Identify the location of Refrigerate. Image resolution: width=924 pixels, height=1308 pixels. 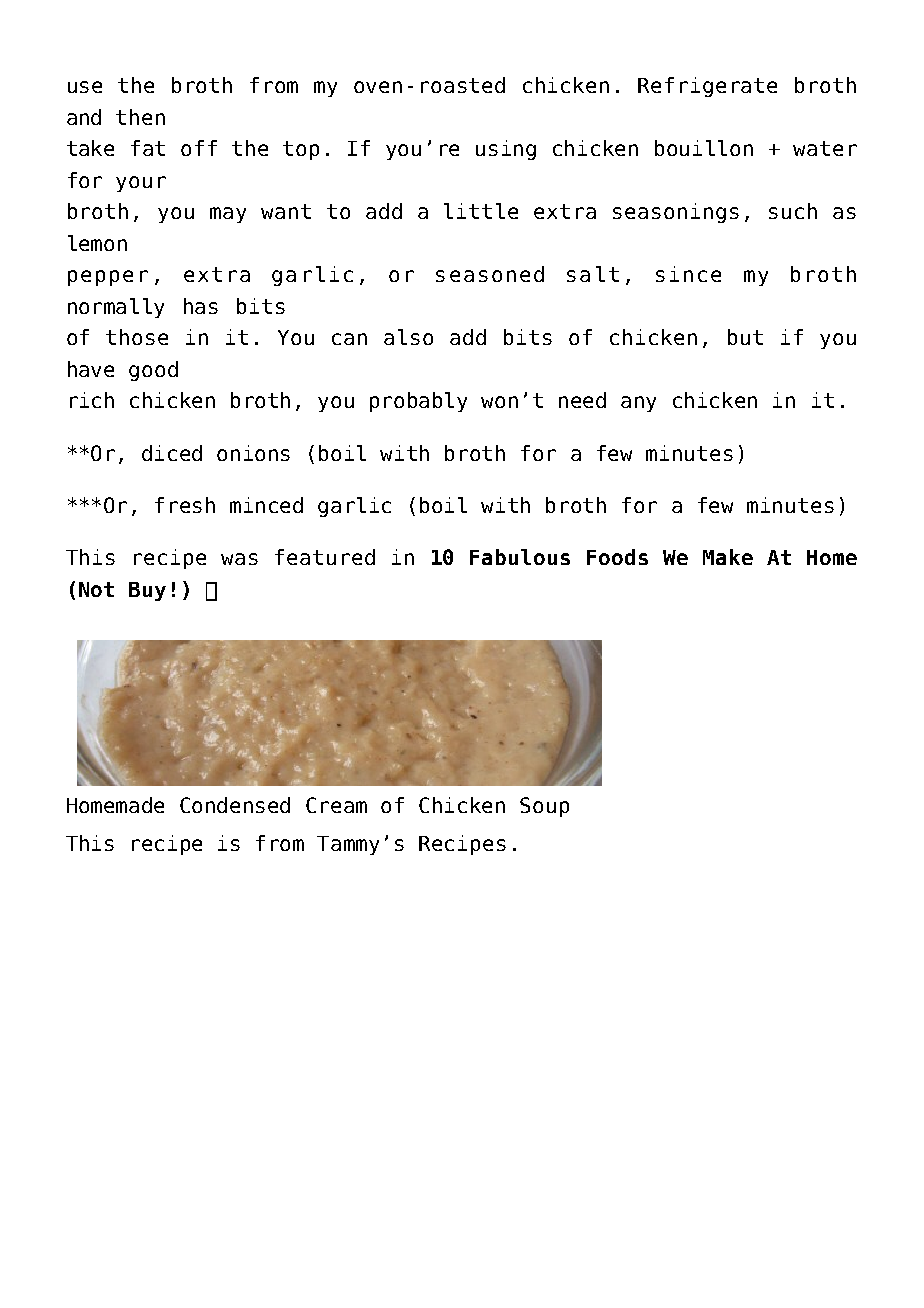
(707, 87).
